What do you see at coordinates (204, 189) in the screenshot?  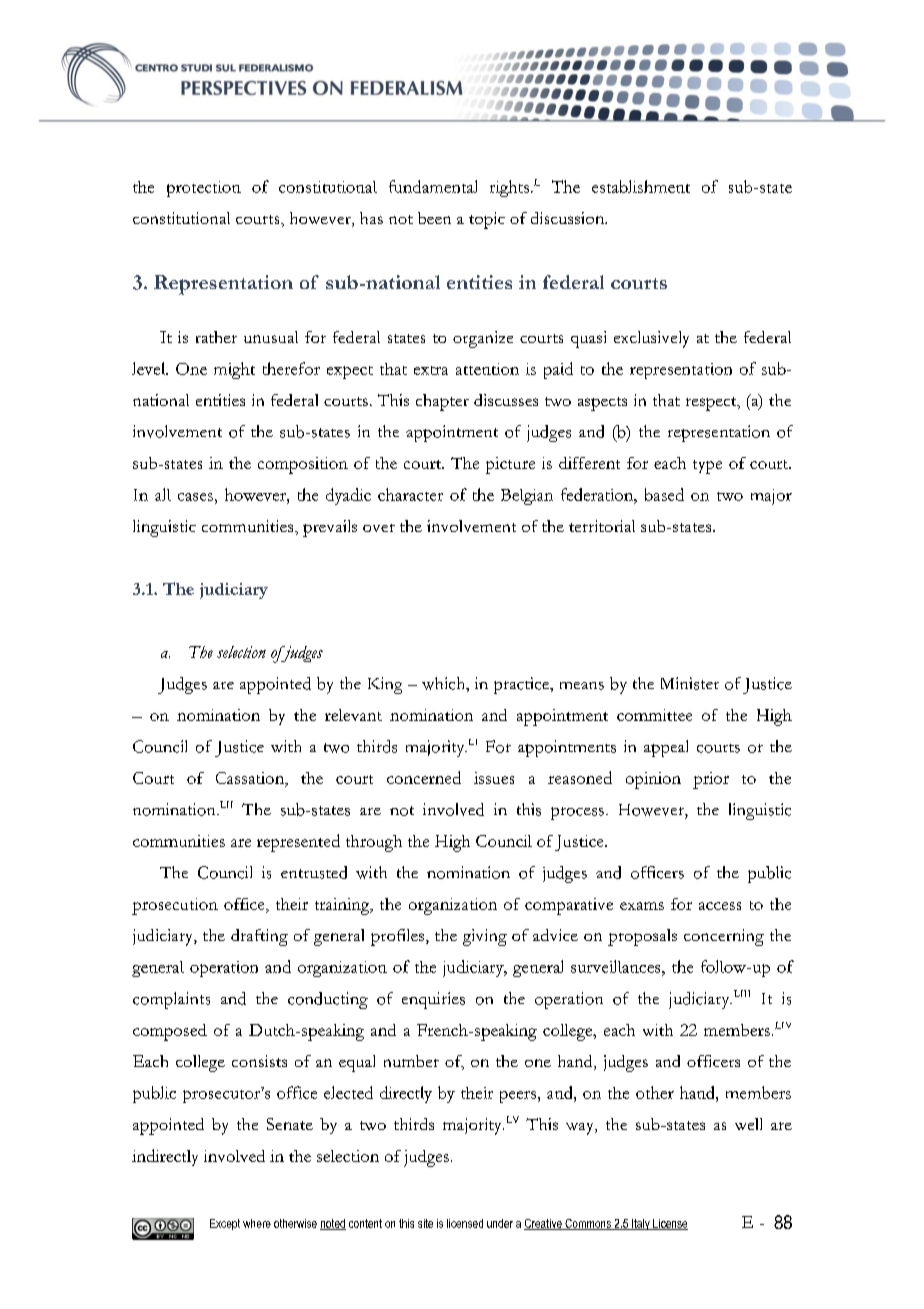 I see `protection` at bounding box center [204, 189].
